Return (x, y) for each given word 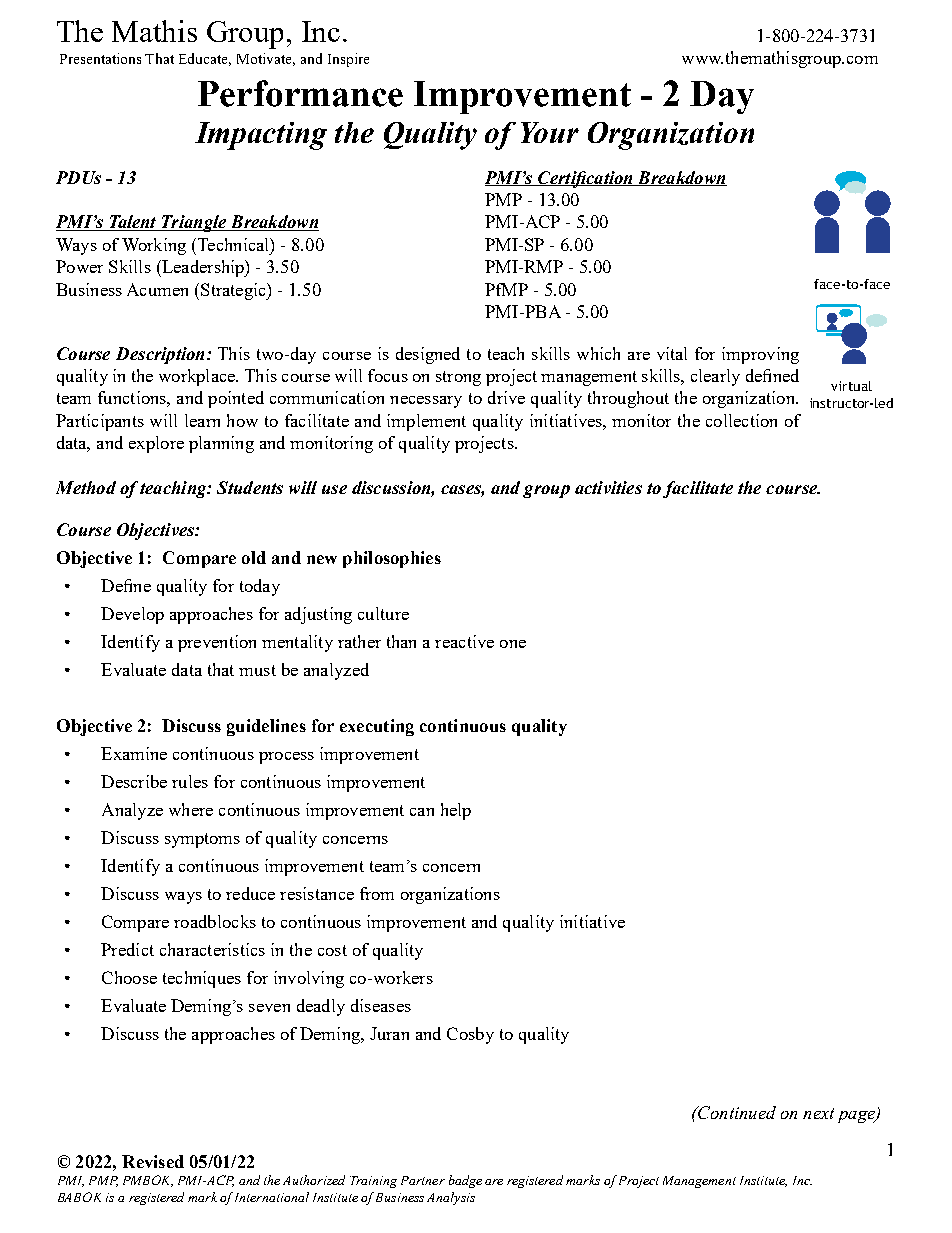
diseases (381, 1005)
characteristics (212, 949)
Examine (134, 753)
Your (550, 132)
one (513, 644)
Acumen (157, 289)
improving (760, 355)
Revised (153, 1161)
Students (250, 487)
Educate (205, 59)
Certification (585, 179)
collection (741, 420)
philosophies (392, 559)
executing (377, 727)
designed (428, 355)
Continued (736, 1112)
